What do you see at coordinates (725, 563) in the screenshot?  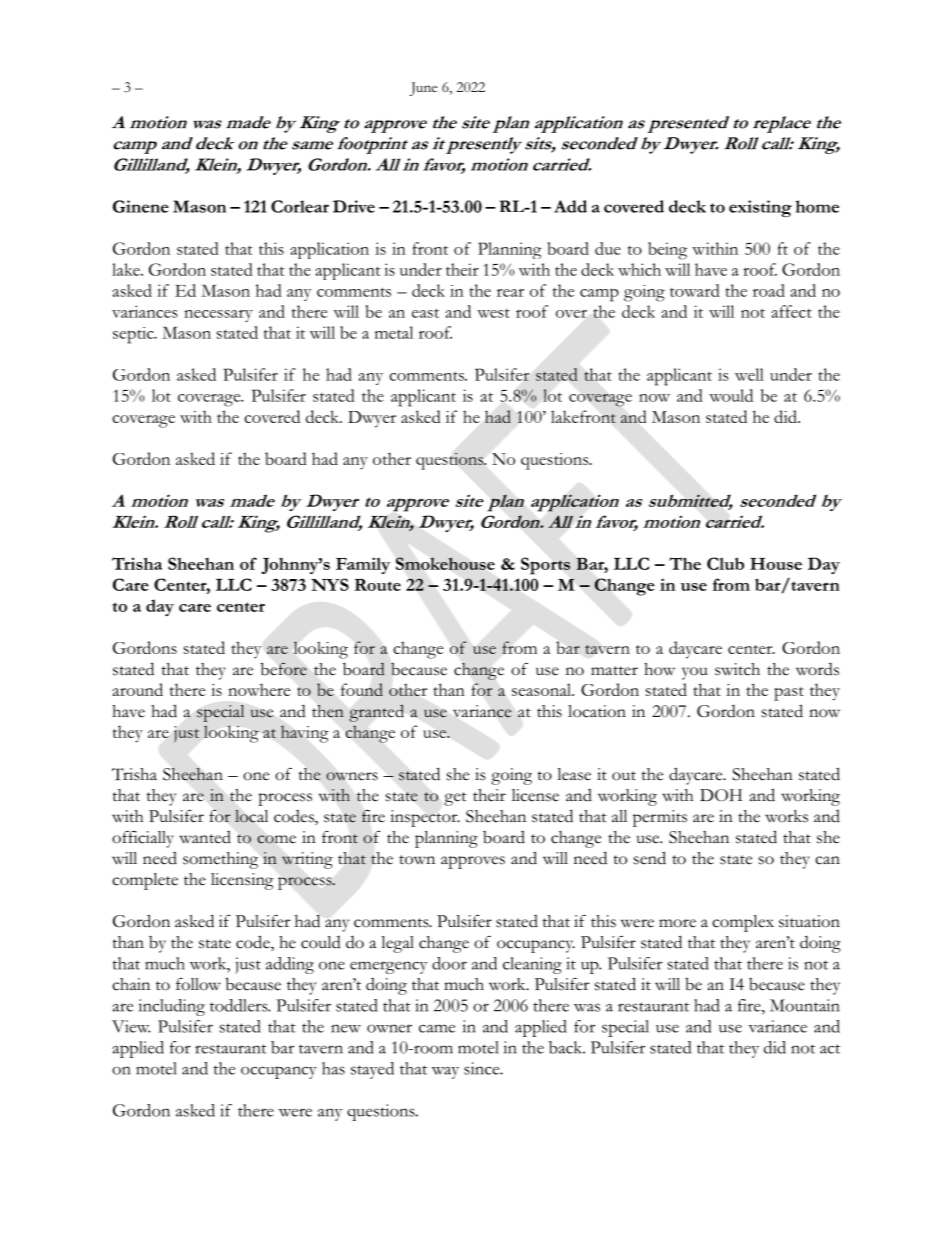 I see `Club` at bounding box center [725, 563].
